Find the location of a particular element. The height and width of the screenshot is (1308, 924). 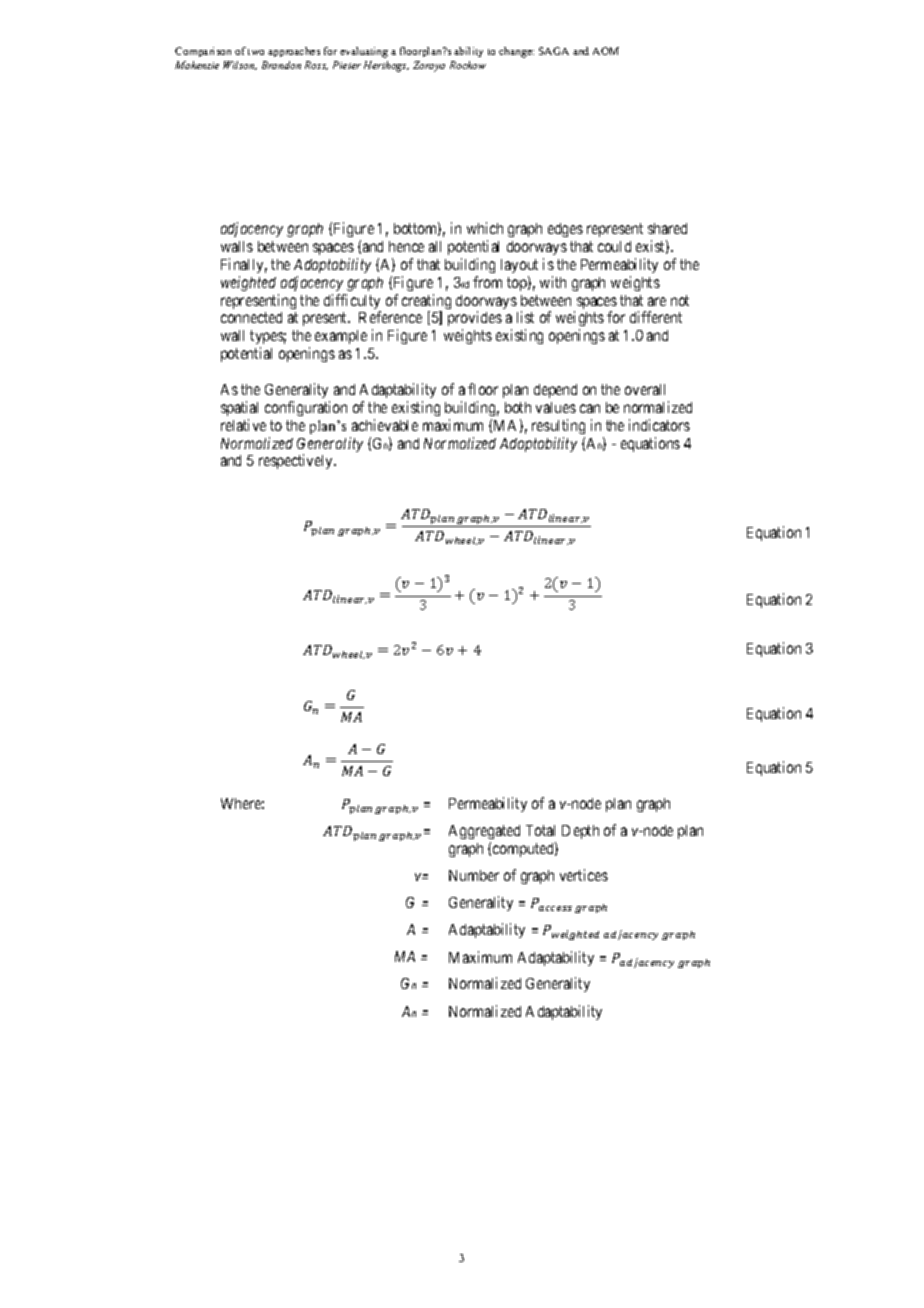

creating is located at coordinates (426, 303).
